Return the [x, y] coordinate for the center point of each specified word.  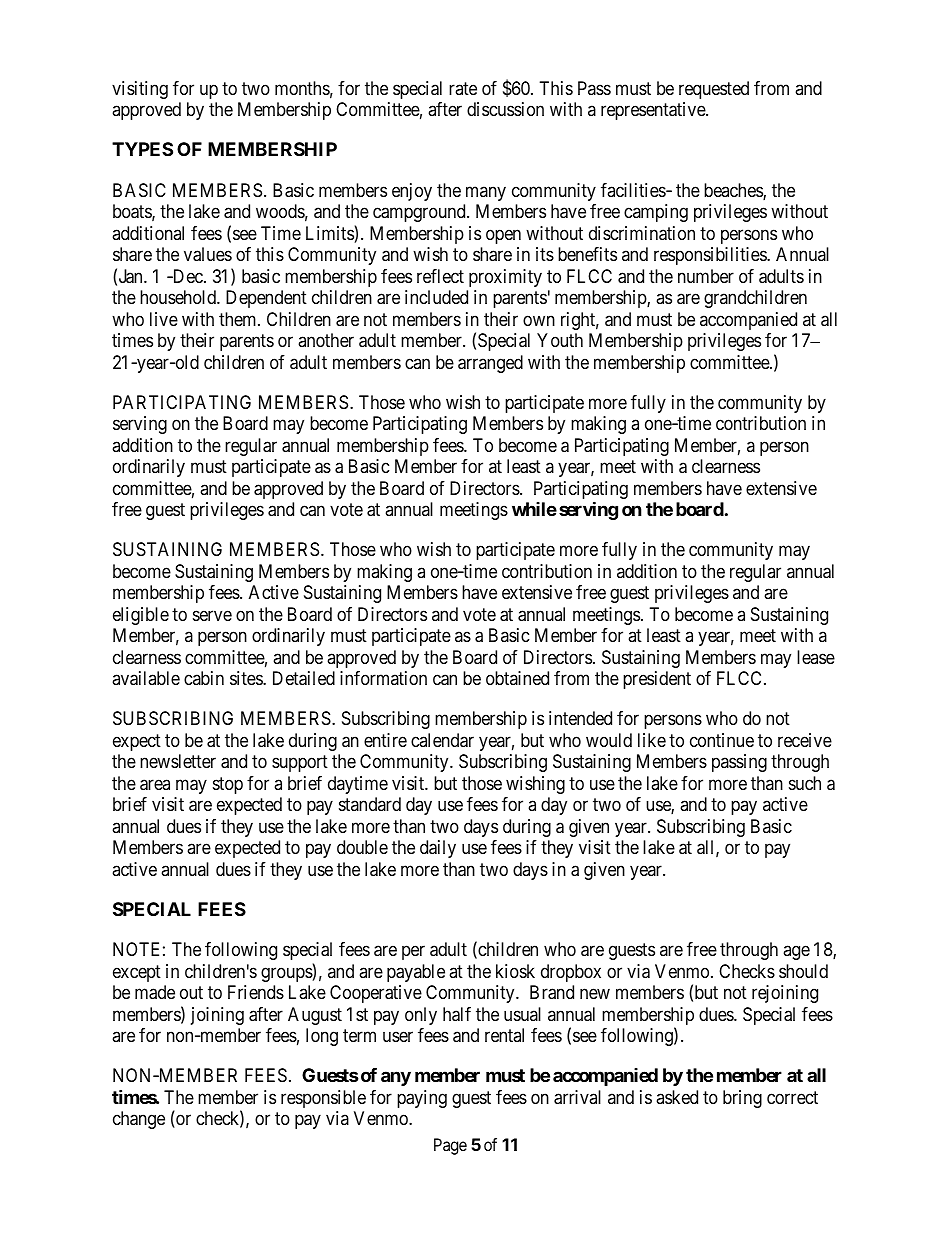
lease [816, 657]
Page [450, 1146]
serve [212, 615]
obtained [517, 678]
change [139, 1120]
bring [742, 1099]
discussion [505, 109]
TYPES [142, 149]
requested [714, 90]
